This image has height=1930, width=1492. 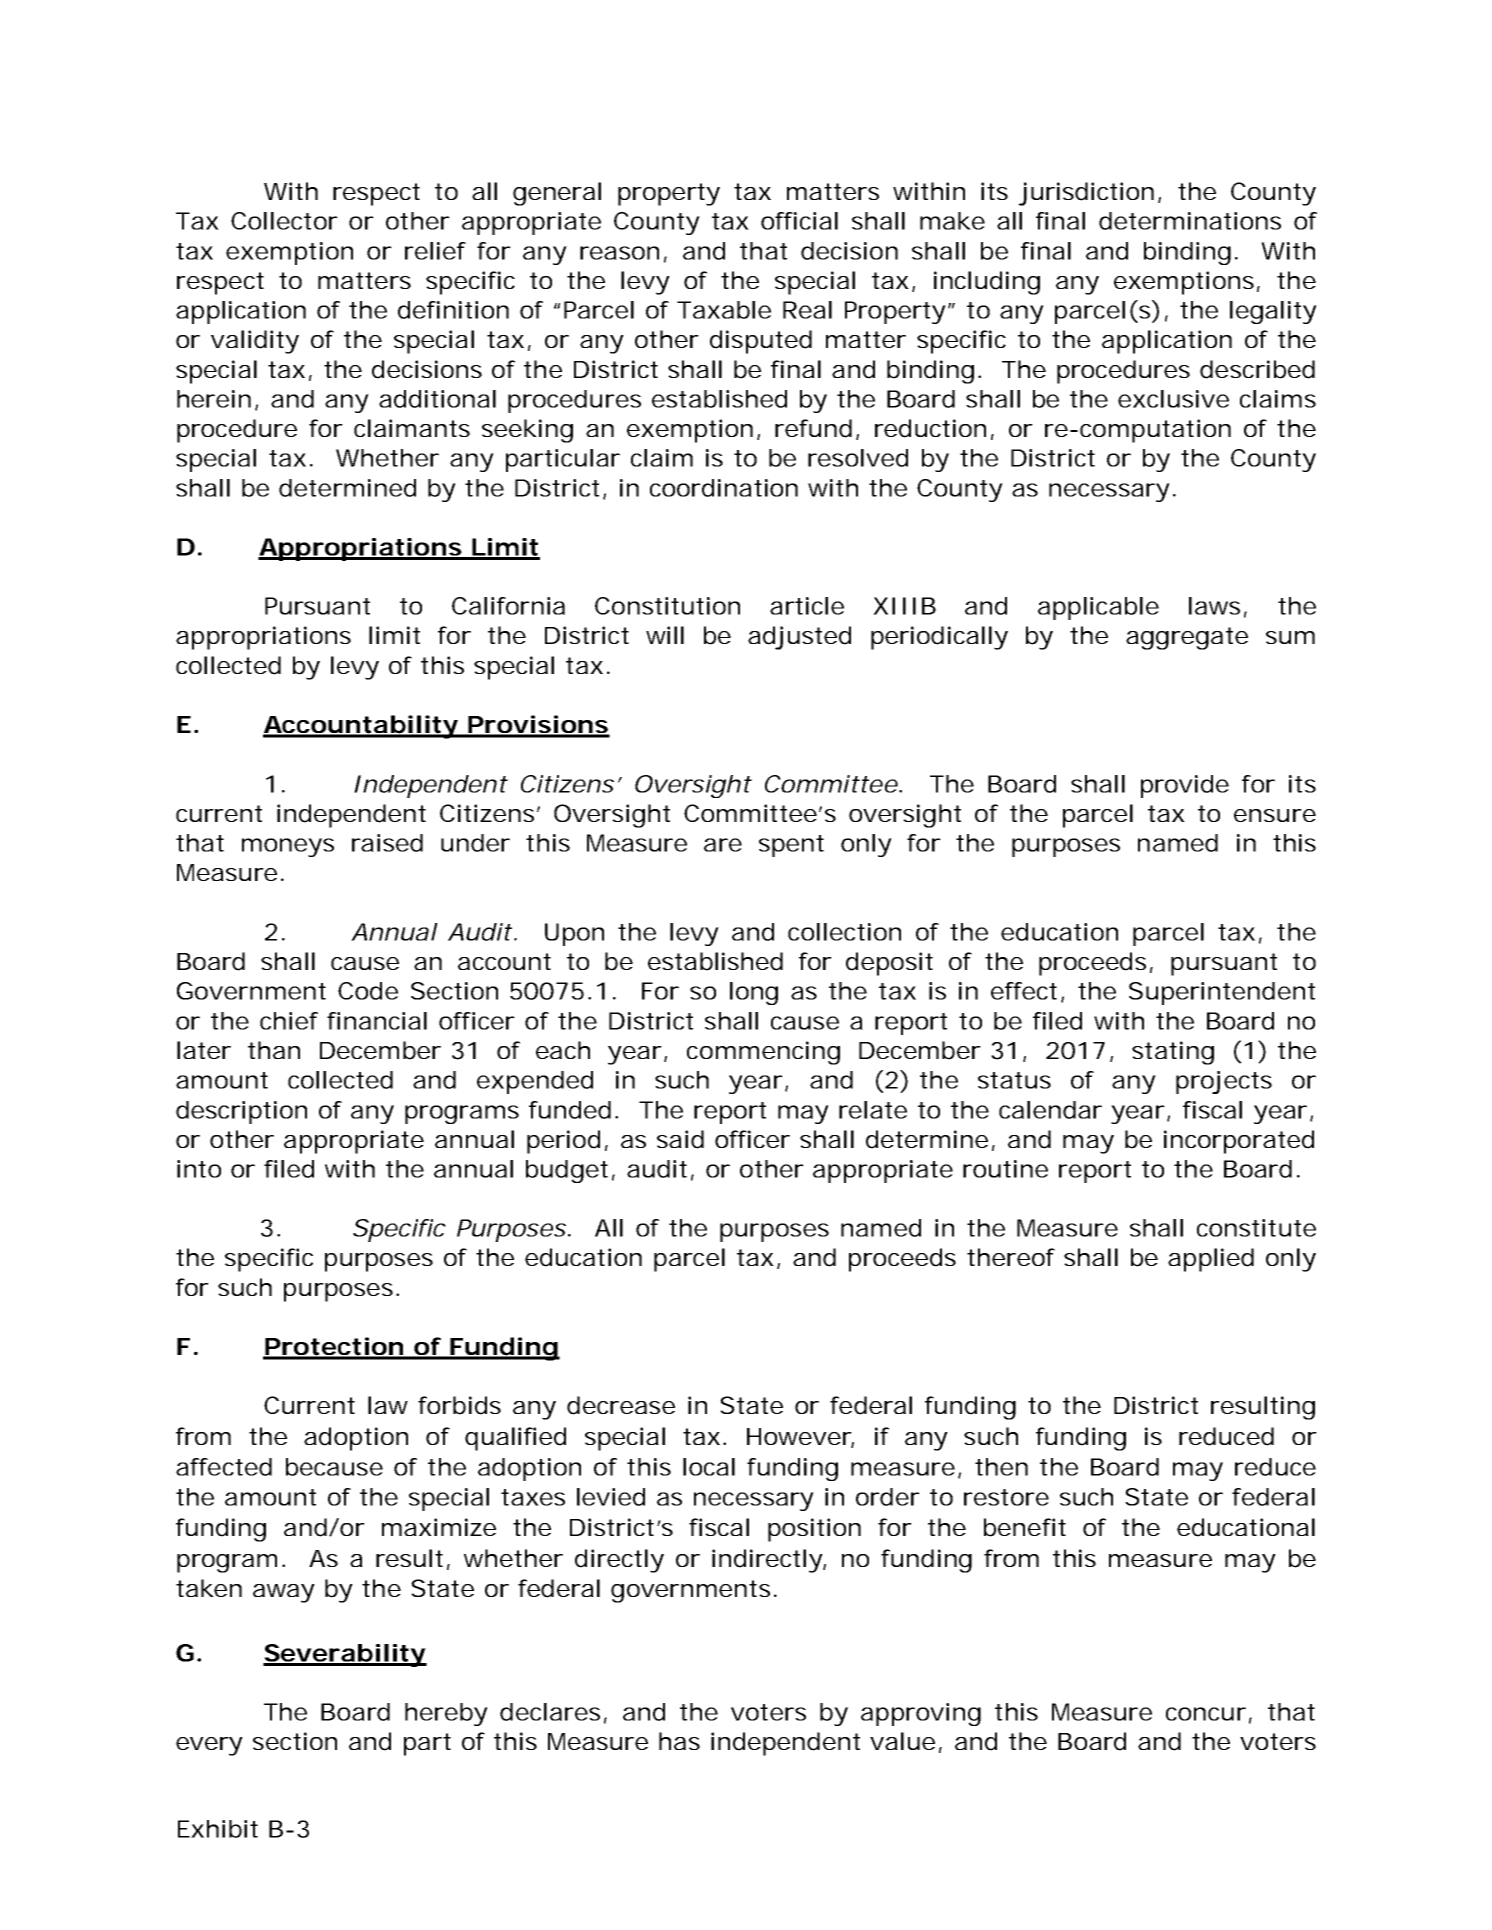 I want to click on article, so click(x=807, y=606).
